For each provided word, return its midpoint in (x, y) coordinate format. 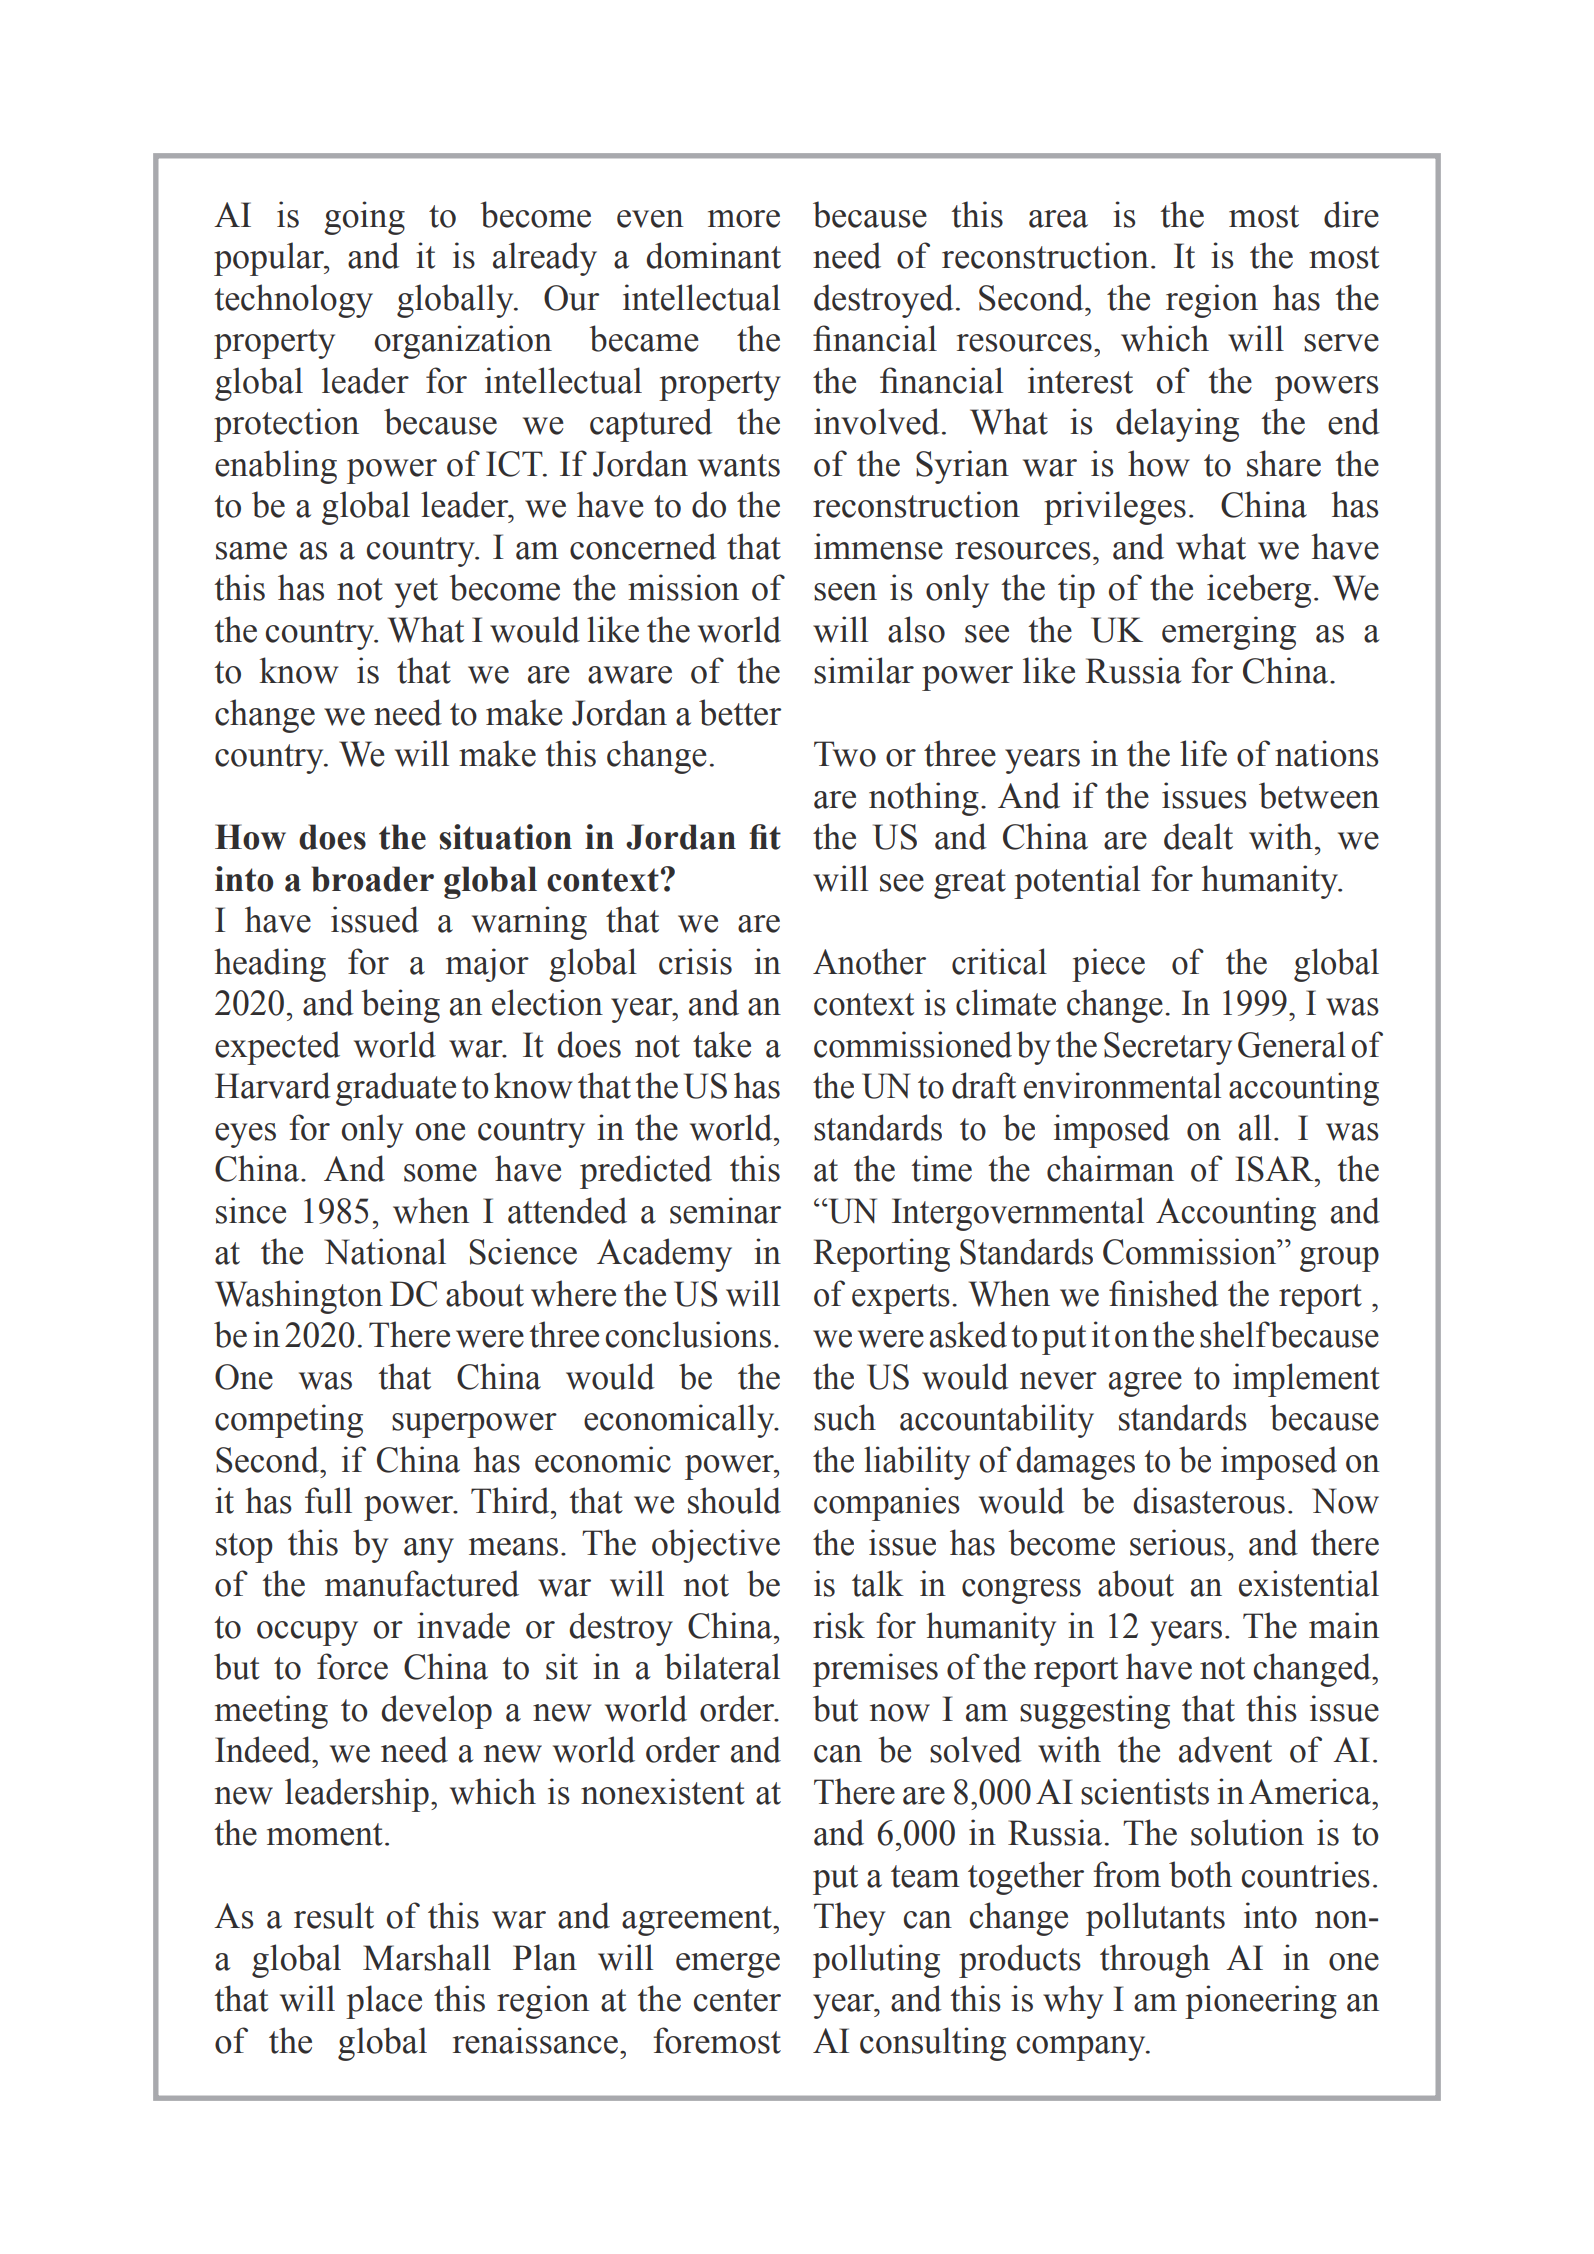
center (737, 2000)
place (384, 2002)
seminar (725, 1210)
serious (1178, 1542)
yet (416, 593)
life (1203, 753)
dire (1351, 214)
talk (878, 1583)
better (740, 712)
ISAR (1275, 1169)
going (364, 218)
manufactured (422, 1583)
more (744, 219)
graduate (396, 1089)
